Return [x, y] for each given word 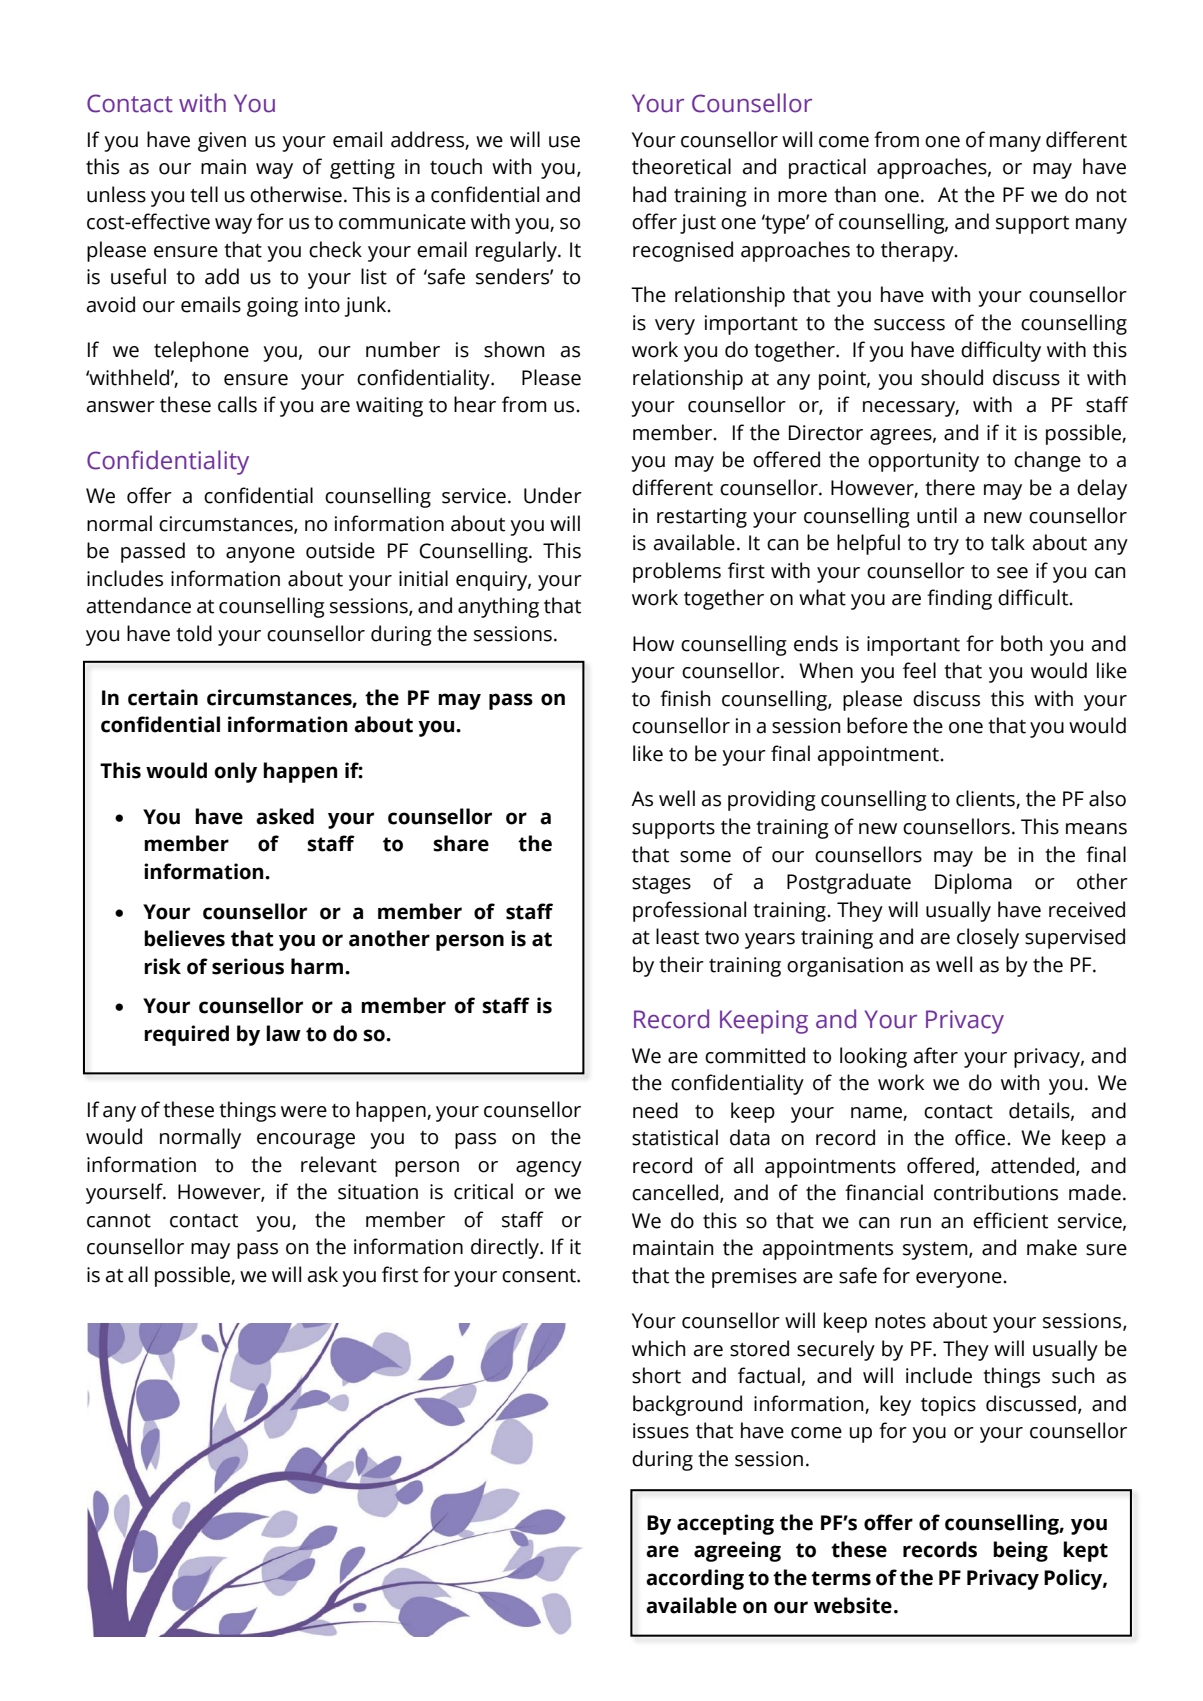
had [649, 194]
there [950, 487]
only [235, 772]
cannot [119, 1221]
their [681, 964]
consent [540, 1276]
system [936, 1251]
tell [204, 194]
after [936, 1055]
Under [553, 495]
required [186, 1035]
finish [685, 698]
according [695, 1579]
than [855, 194]
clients [986, 799]
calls [237, 404]
